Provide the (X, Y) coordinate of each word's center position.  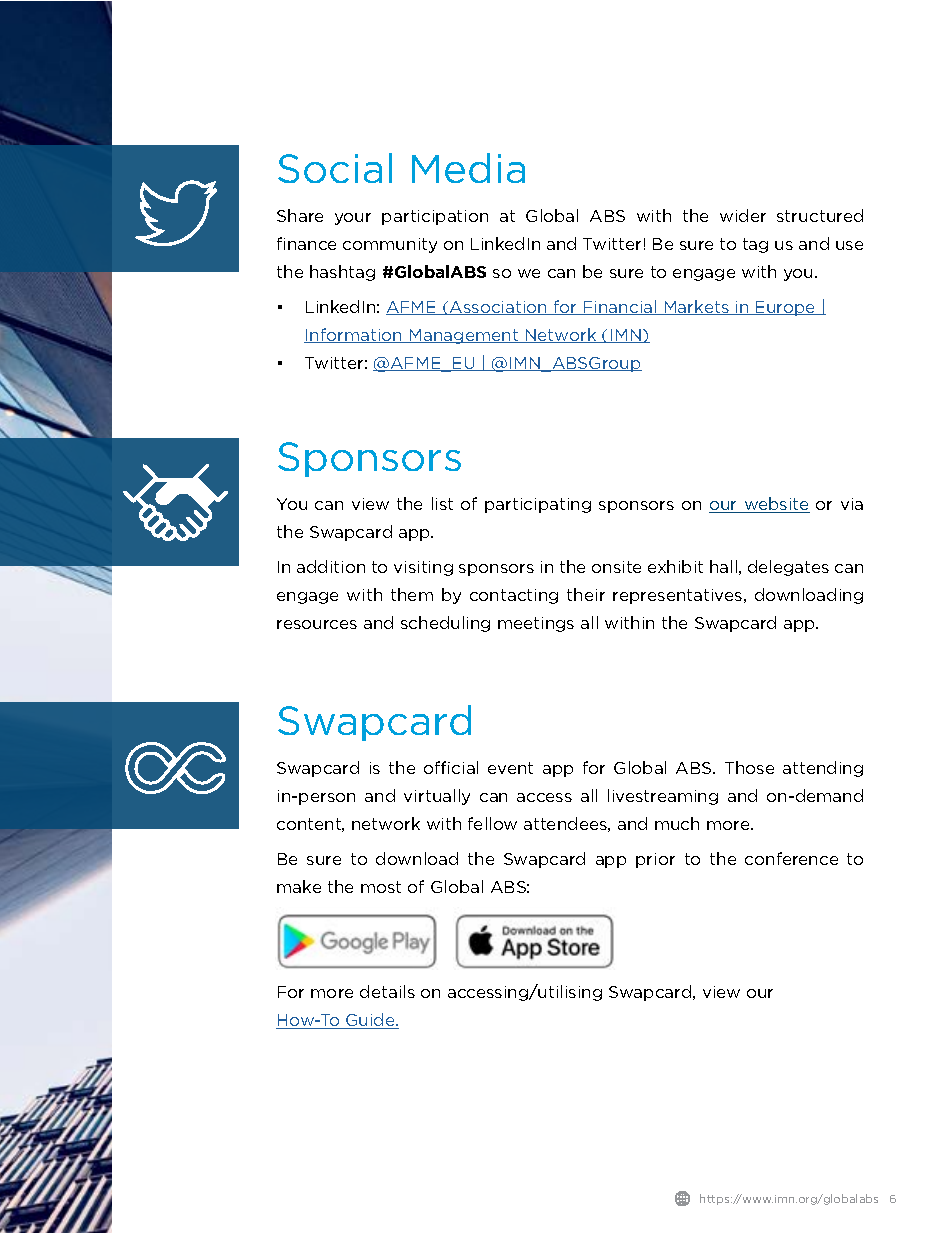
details (387, 991)
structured (820, 215)
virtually (437, 797)
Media (468, 168)
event (510, 768)
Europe (786, 308)
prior (655, 860)
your (353, 219)
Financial (620, 307)
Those (749, 767)
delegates (788, 568)
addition (331, 566)
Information (354, 335)
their (586, 594)
